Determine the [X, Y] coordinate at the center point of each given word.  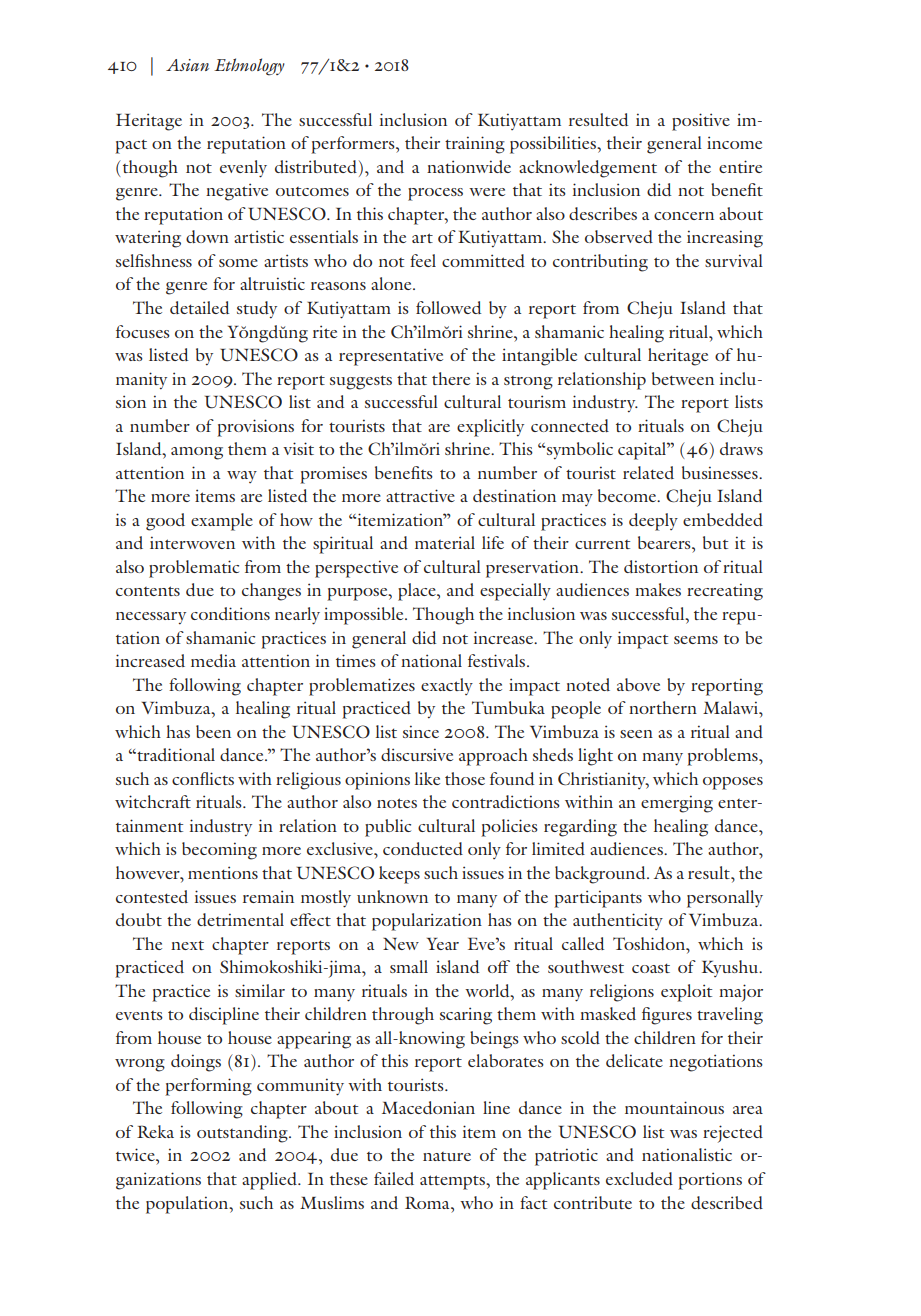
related [648, 472]
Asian [187, 65]
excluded [639, 1178]
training [475, 145]
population [188, 1205]
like [427, 778]
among [197, 453]
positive [701, 122]
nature [447, 1156]
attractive [420, 495]
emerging [677, 804]
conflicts [203, 778]
